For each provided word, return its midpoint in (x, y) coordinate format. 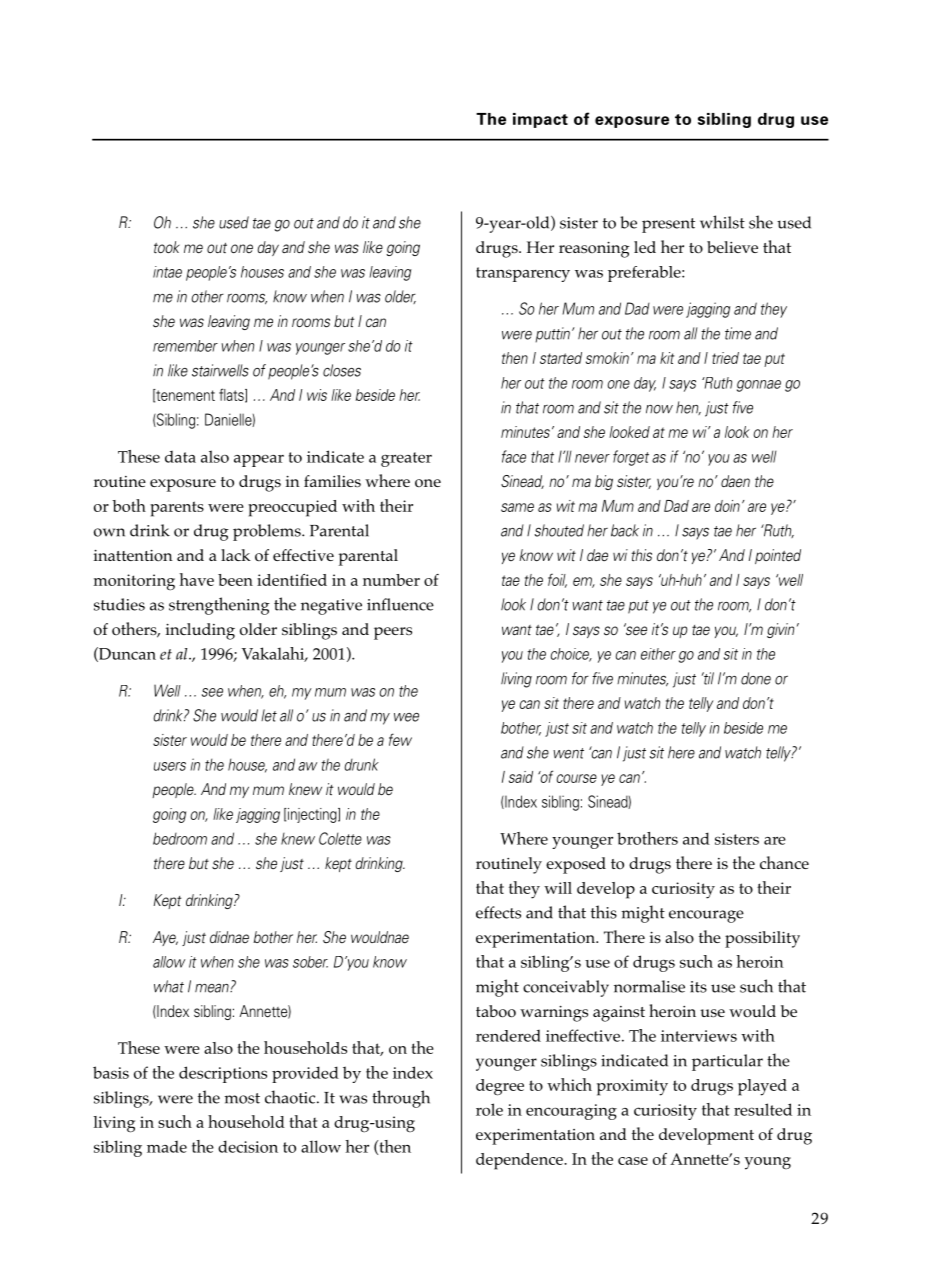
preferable (645, 274)
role (489, 1109)
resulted (763, 1109)
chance (784, 862)
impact (540, 120)
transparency (523, 274)
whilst (722, 222)
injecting (312, 815)
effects (498, 912)
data (180, 457)
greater (406, 459)
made (167, 1147)
